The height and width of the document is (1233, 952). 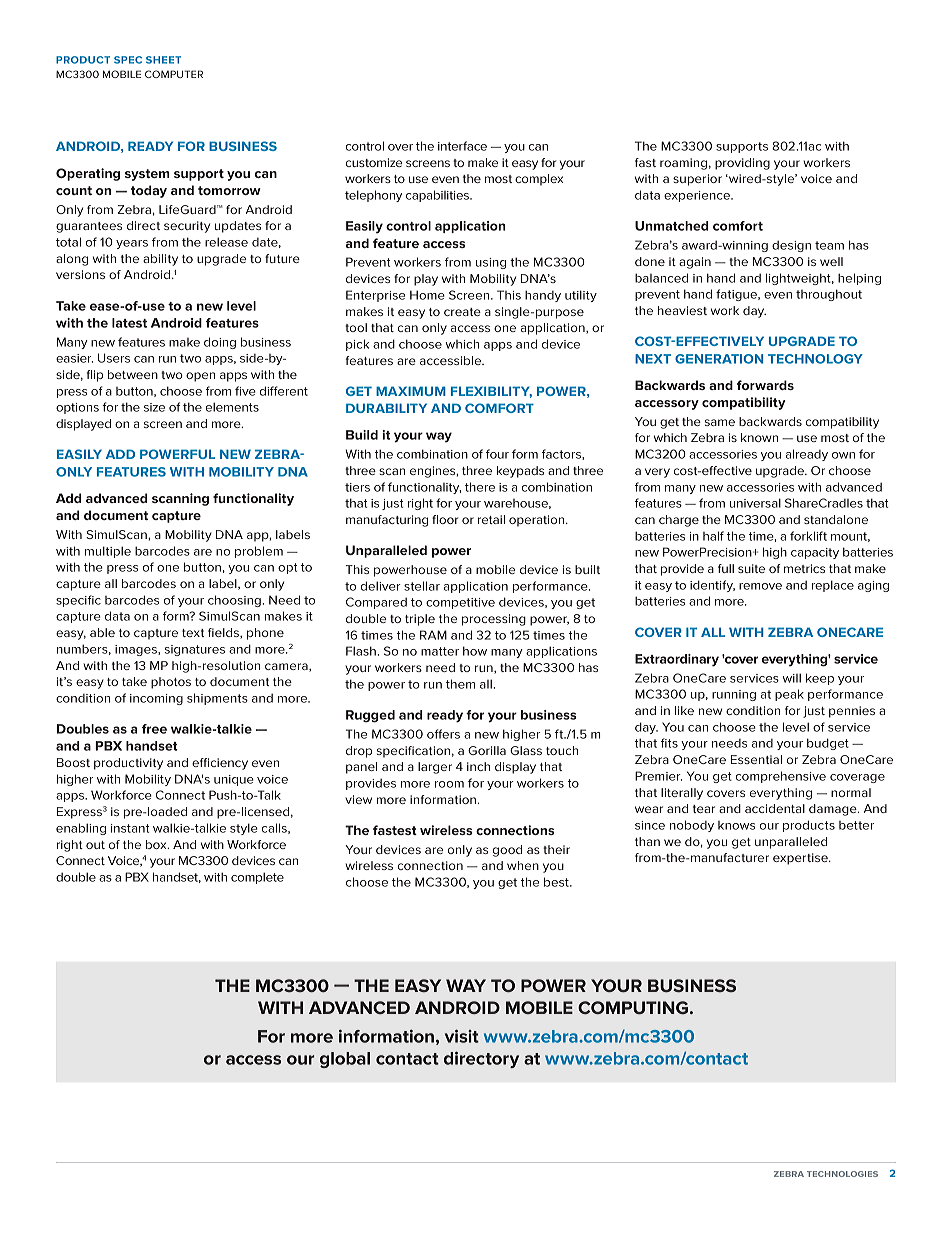 What do you see at coordinates (133, 374) in the document?
I see `between` at bounding box center [133, 374].
